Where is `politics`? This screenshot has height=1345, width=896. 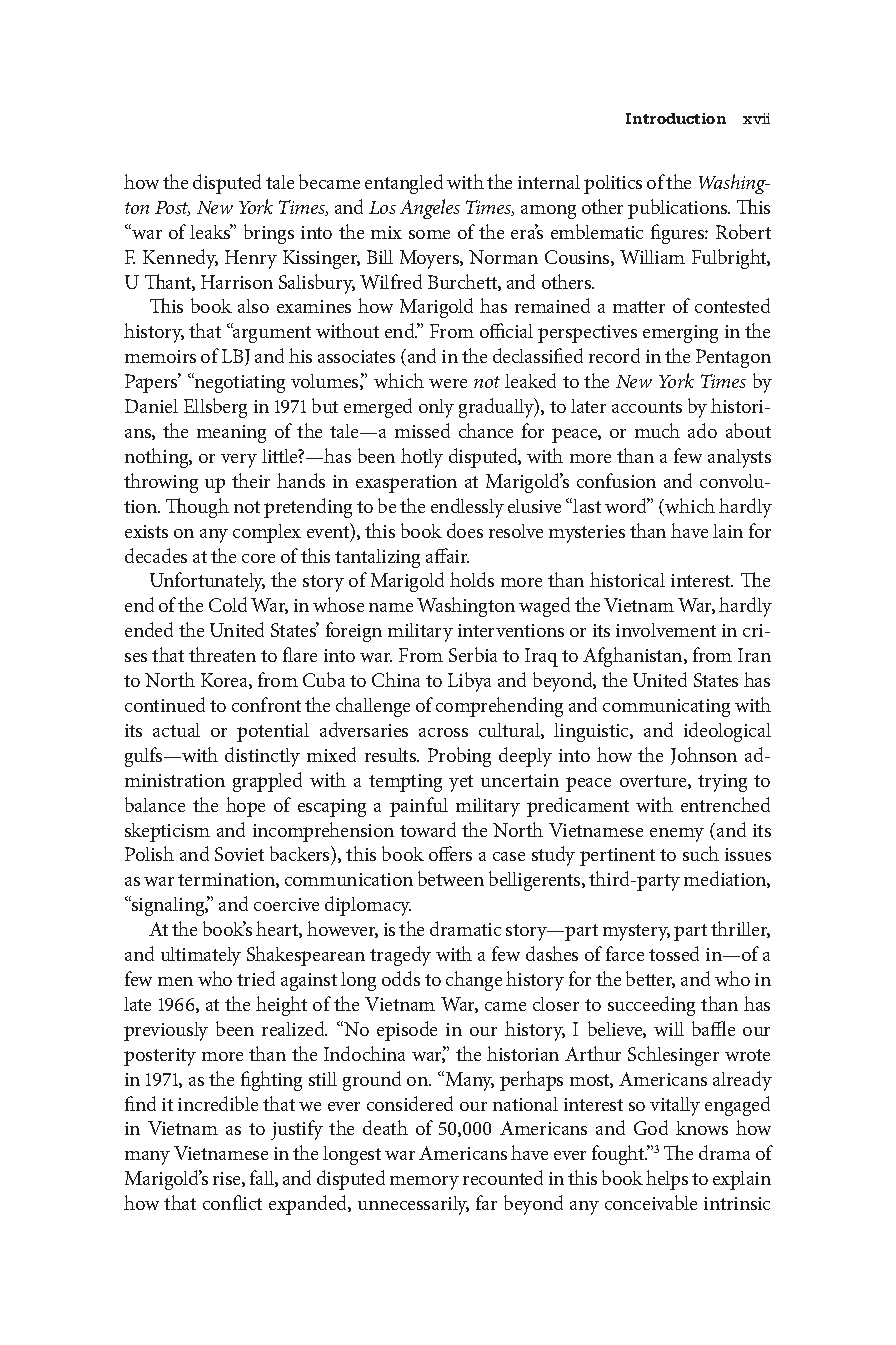 politics is located at coordinates (613, 184).
